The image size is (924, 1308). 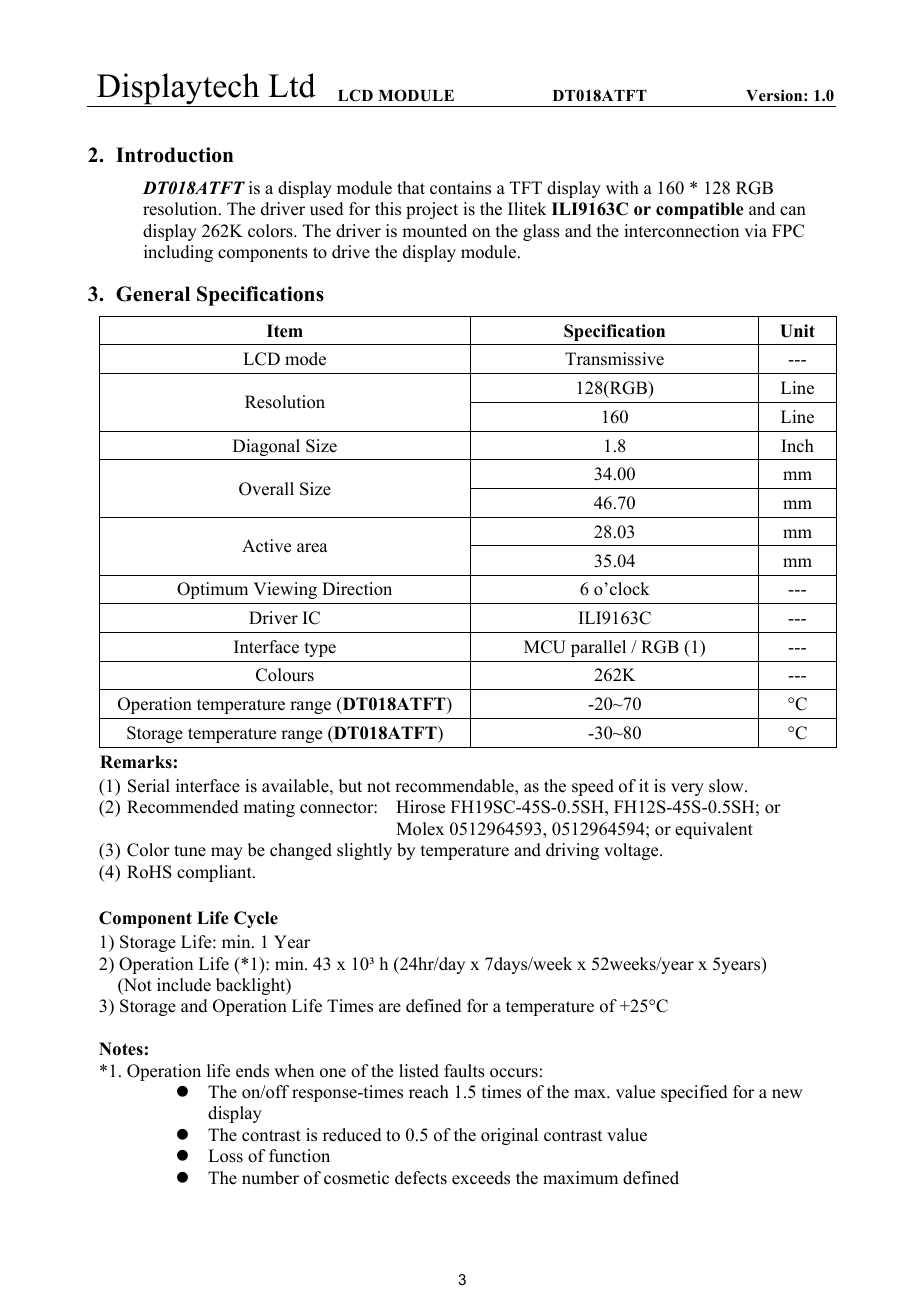 I want to click on Introduction, so click(x=174, y=155).
